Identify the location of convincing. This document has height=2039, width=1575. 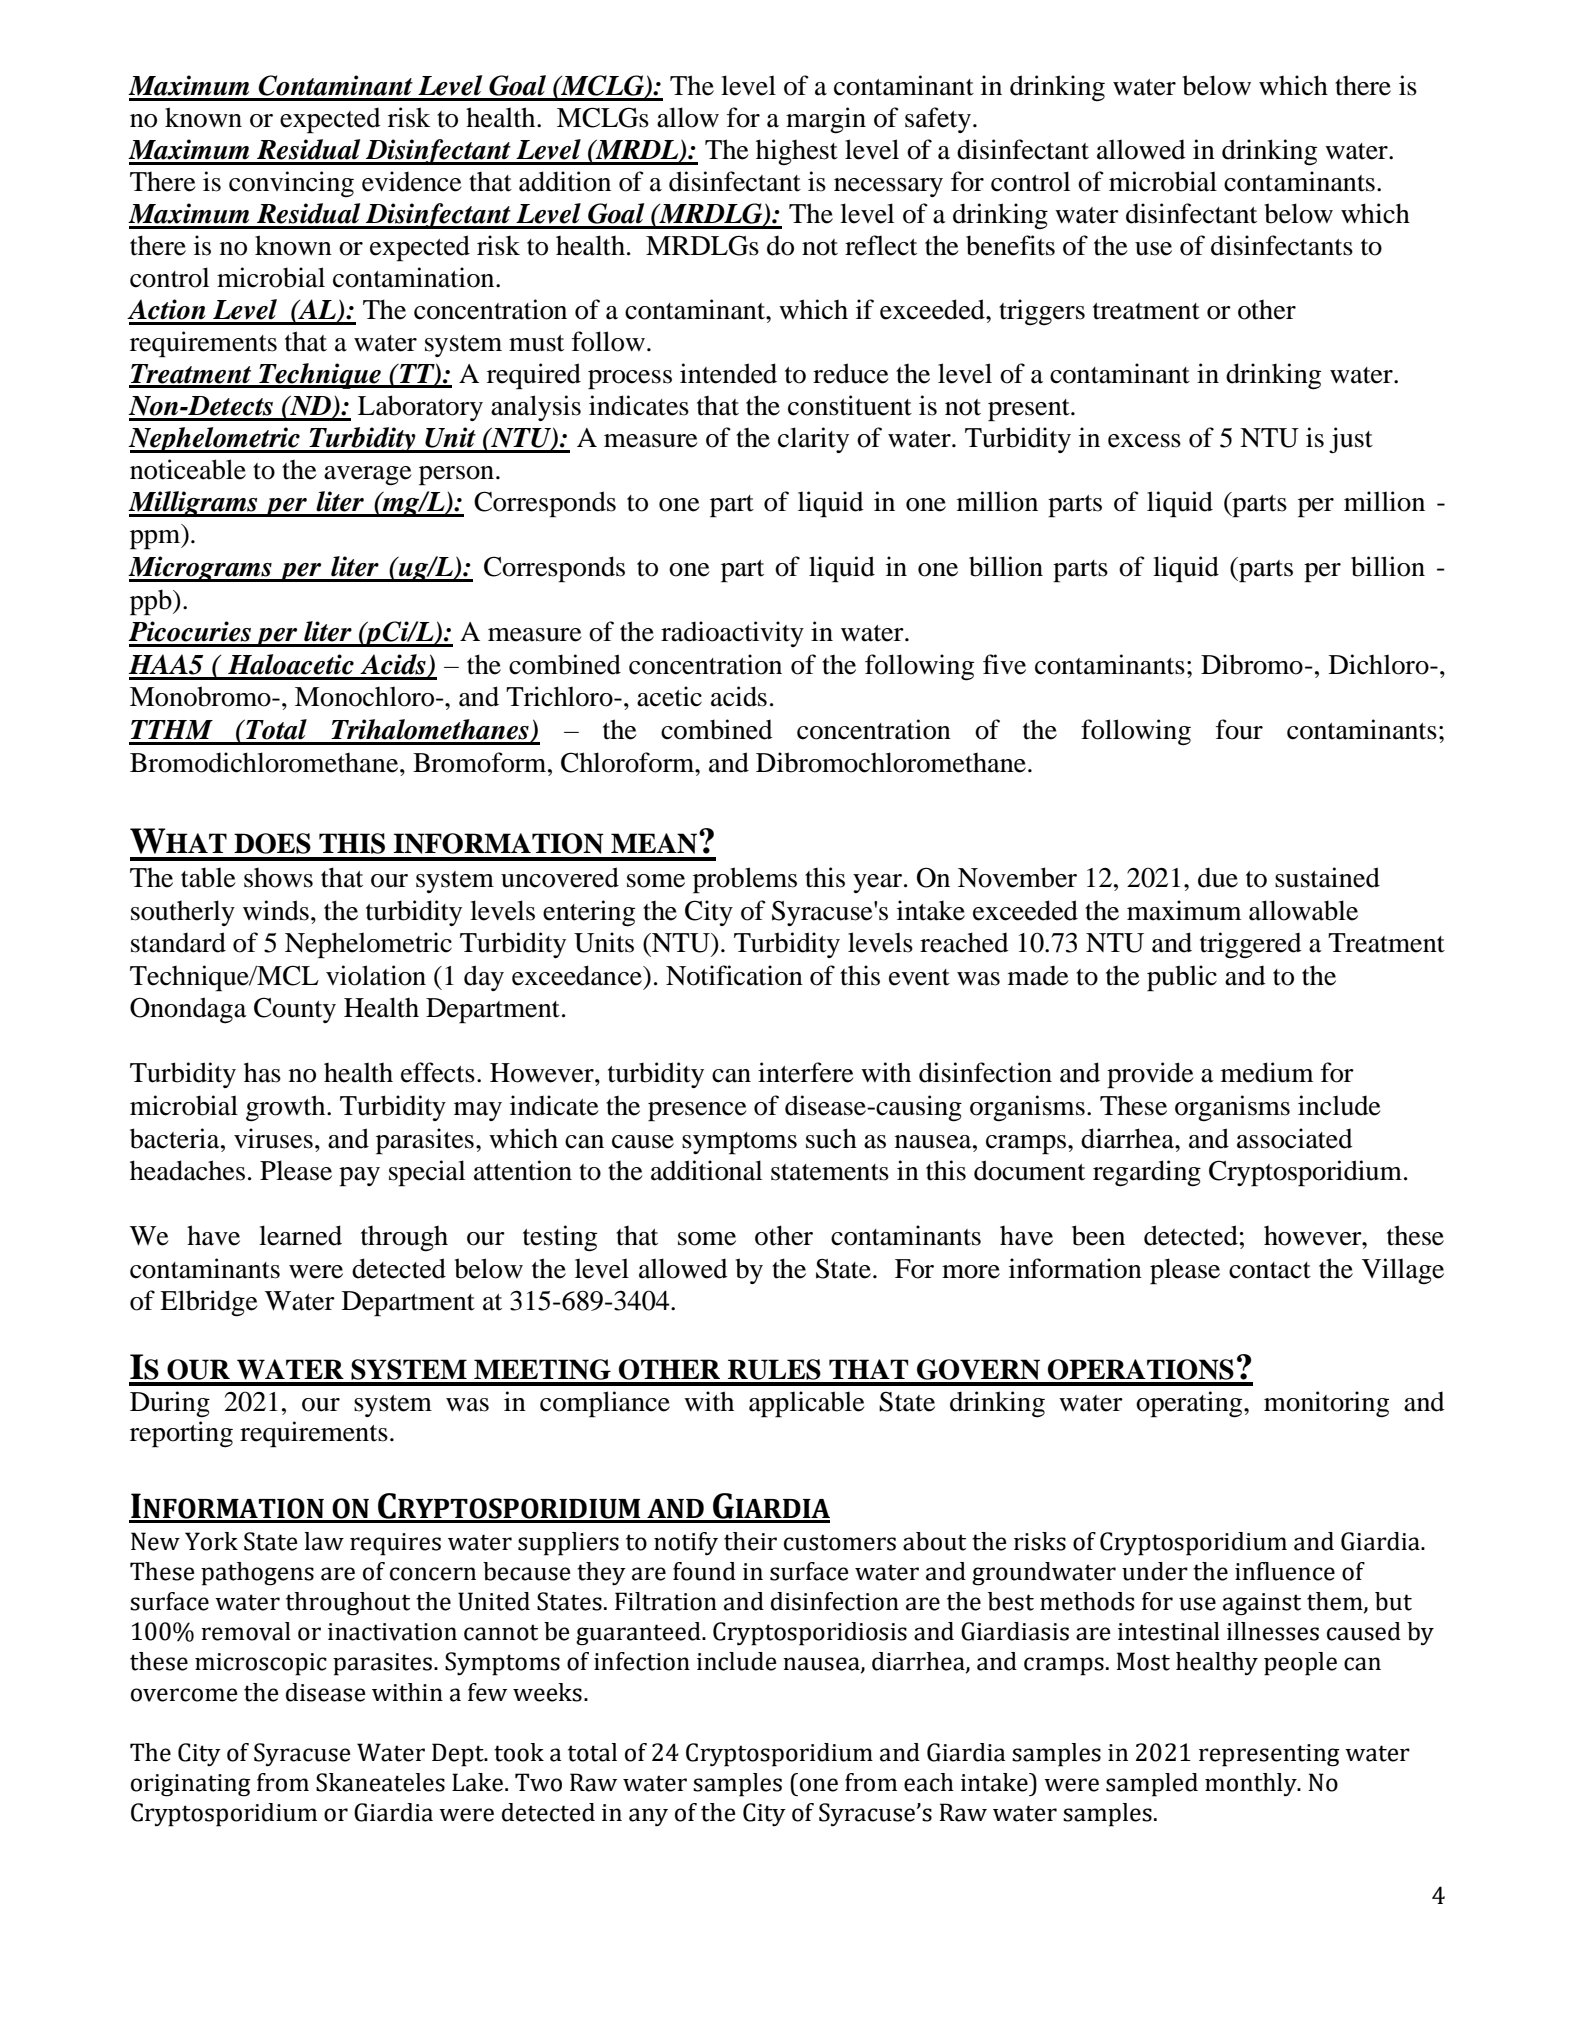
(291, 184).
